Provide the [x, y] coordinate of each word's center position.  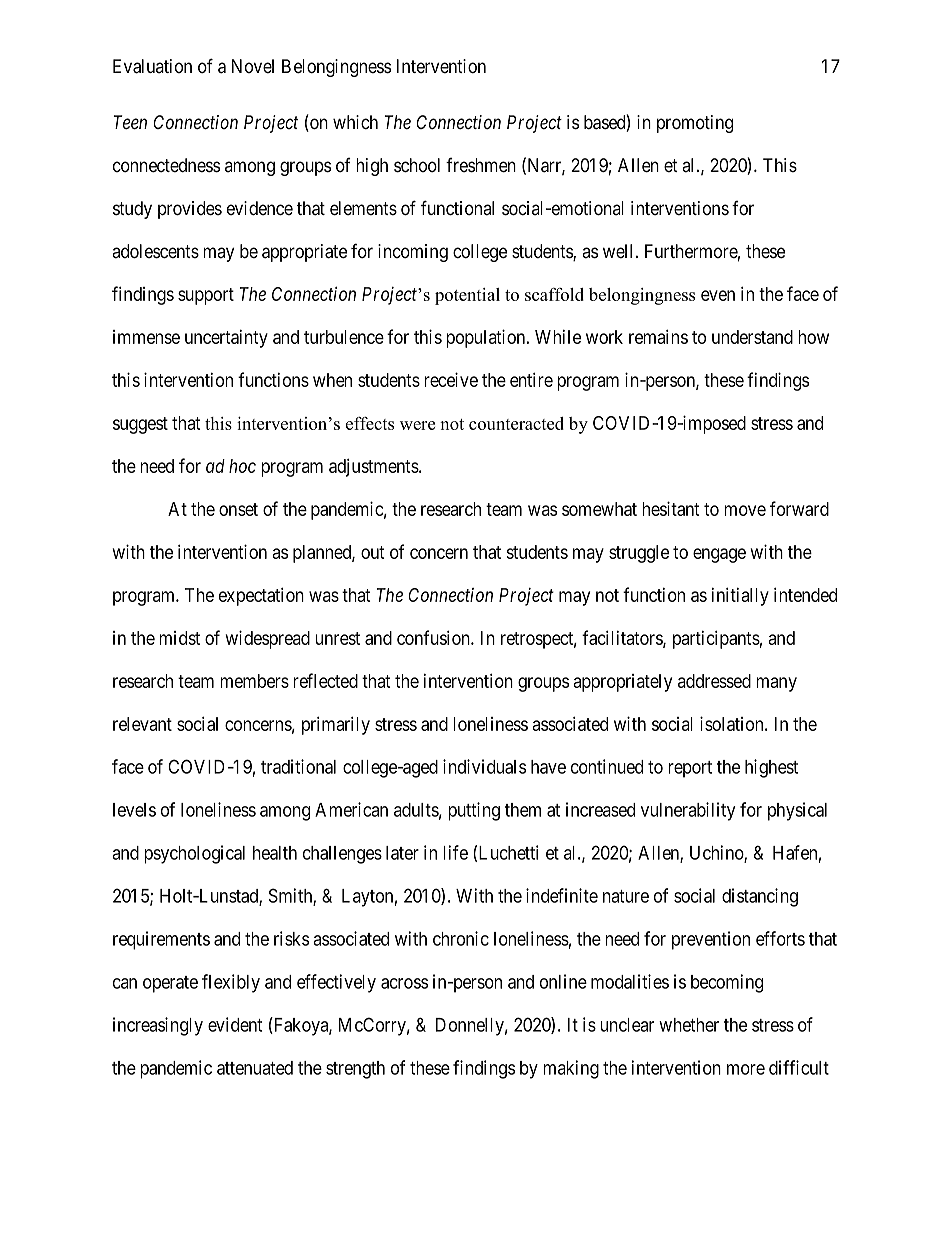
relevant [142, 724]
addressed [714, 681]
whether [689, 1025]
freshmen [481, 165]
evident [235, 1024]
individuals [484, 766]
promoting [695, 124]
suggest [140, 425]
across [404, 983]
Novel [253, 66]
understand [752, 337]
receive [451, 379]
